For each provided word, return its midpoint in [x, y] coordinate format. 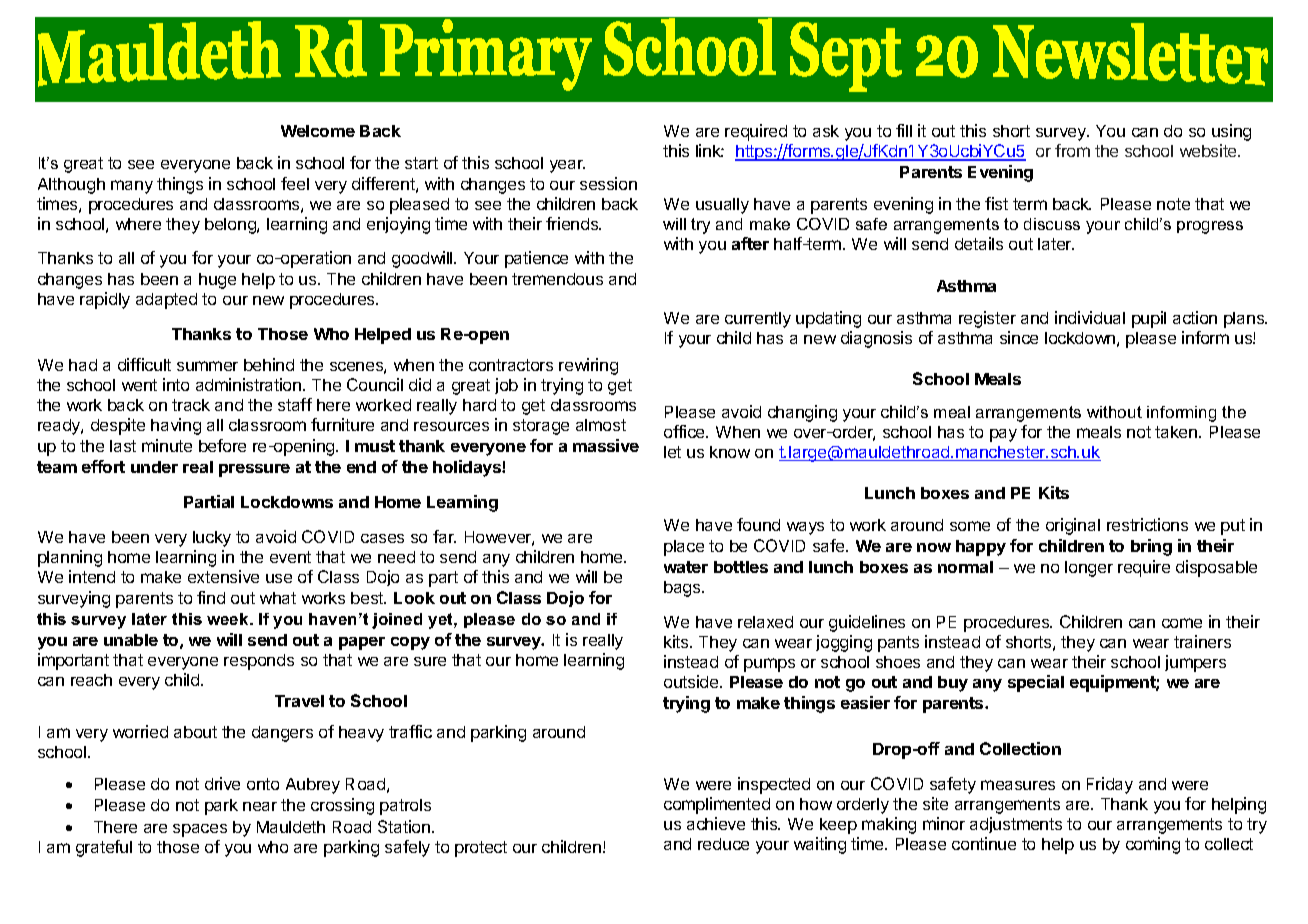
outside [692, 681]
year [567, 166]
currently [758, 320]
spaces [200, 830]
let [672, 452]
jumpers [1195, 663]
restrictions [1147, 524]
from [1072, 150]
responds [259, 662]
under [154, 467]
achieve [716, 823]
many [132, 187]
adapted [166, 301]
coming [1153, 845]
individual [1090, 317]
